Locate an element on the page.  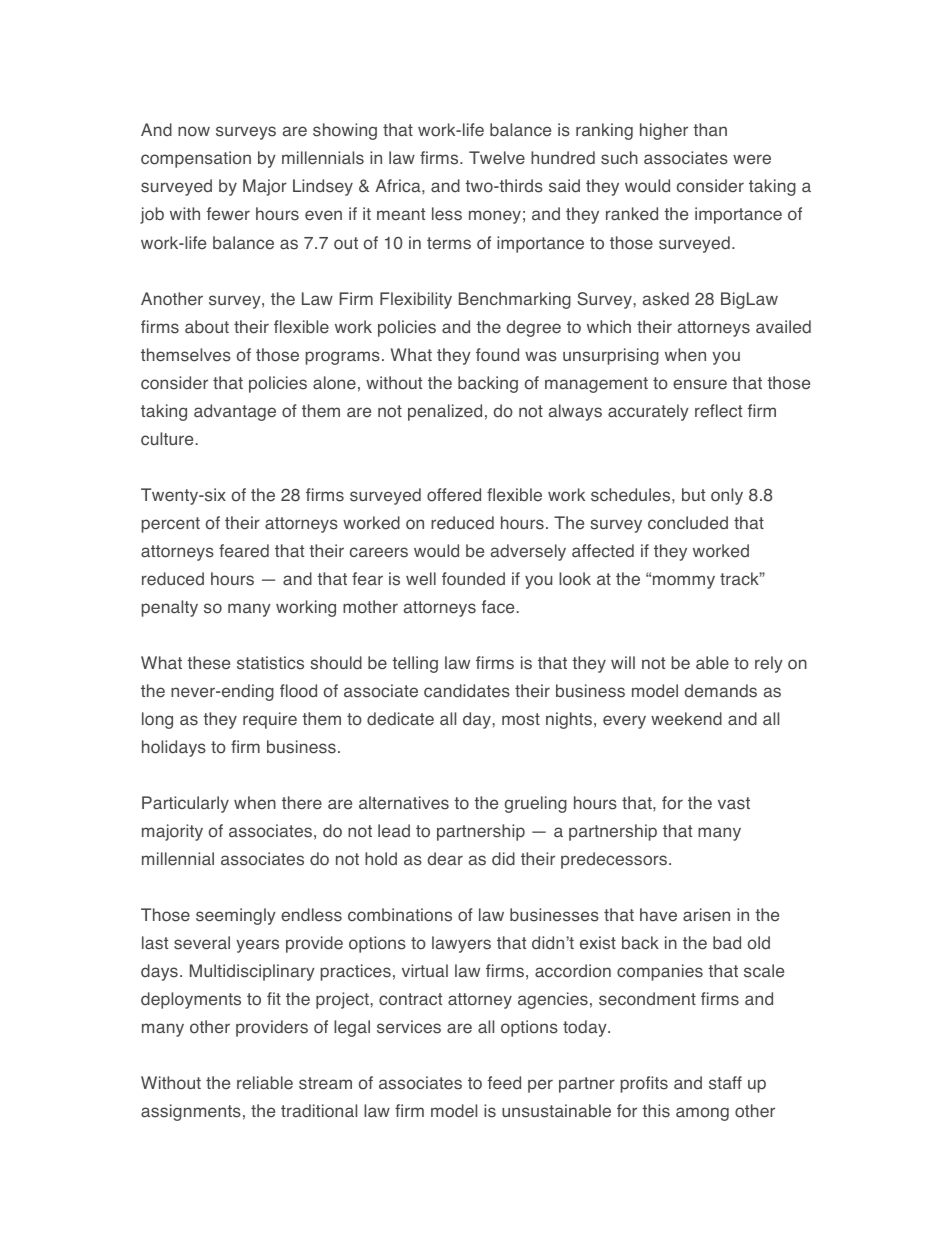
offered is located at coordinates (454, 495).
